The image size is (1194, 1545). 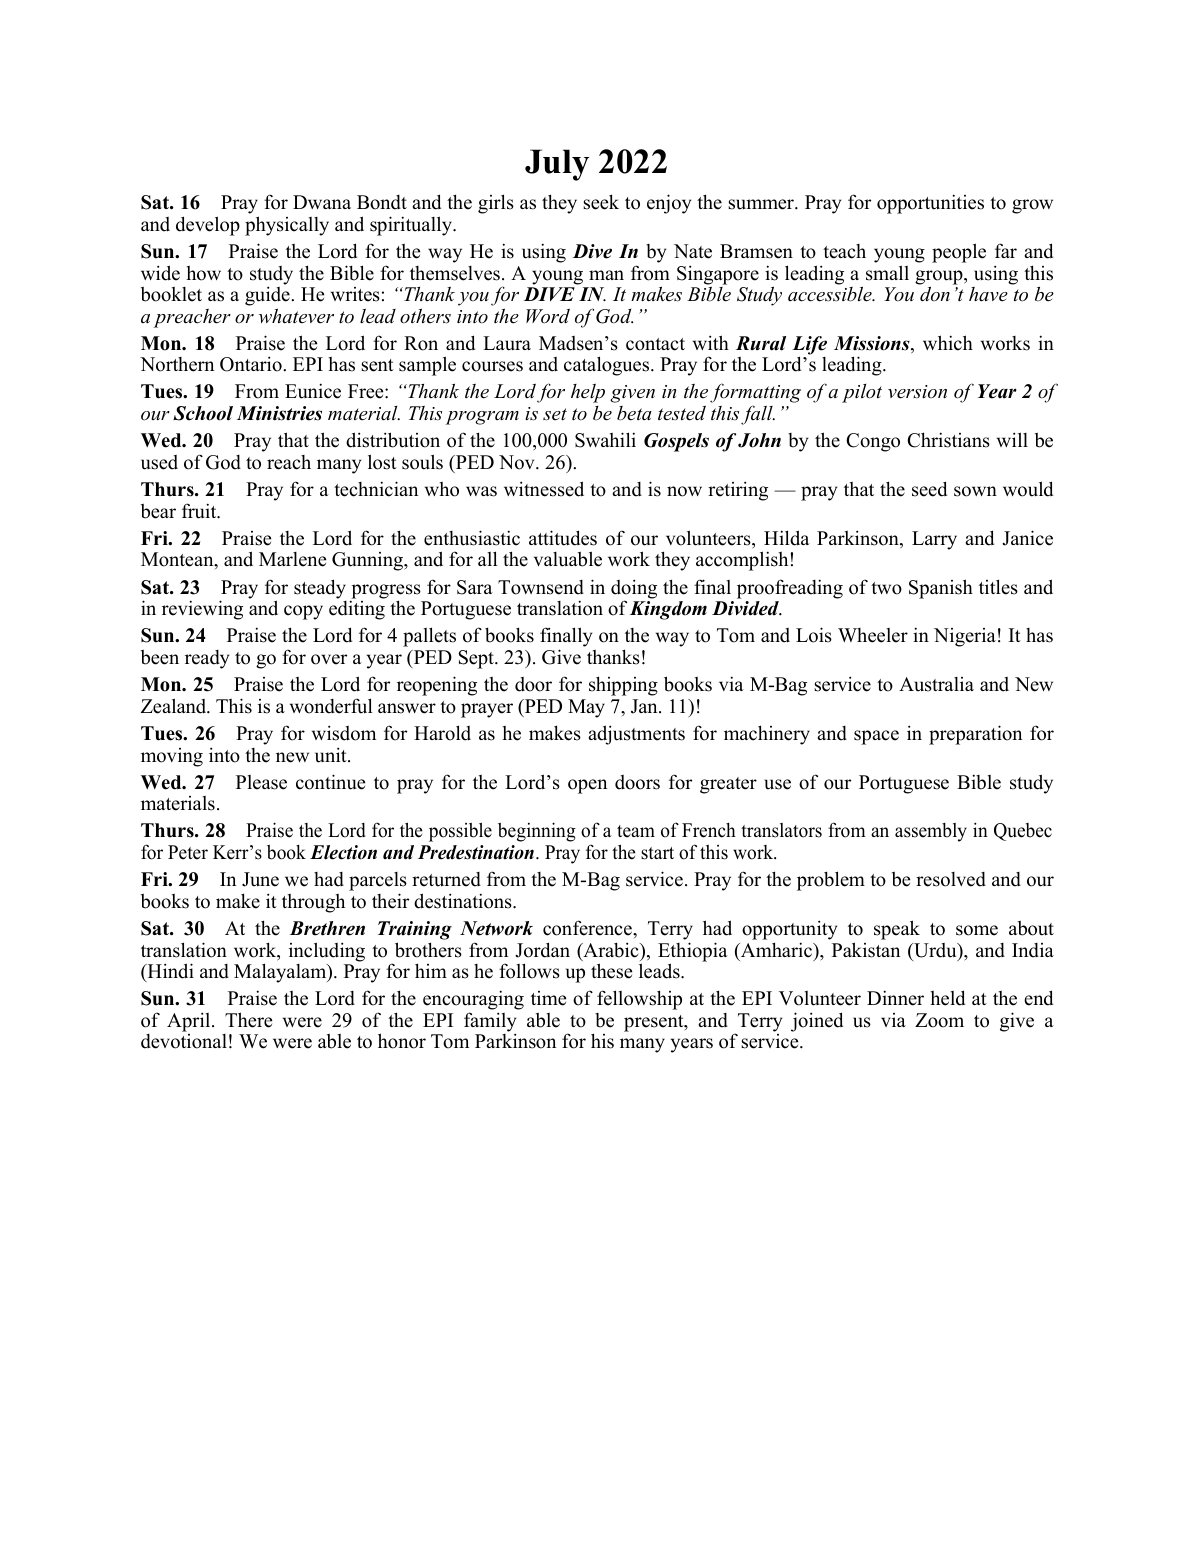 What do you see at coordinates (639, 1000) in the document?
I see `fellowship` at bounding box center [639, 1000].
